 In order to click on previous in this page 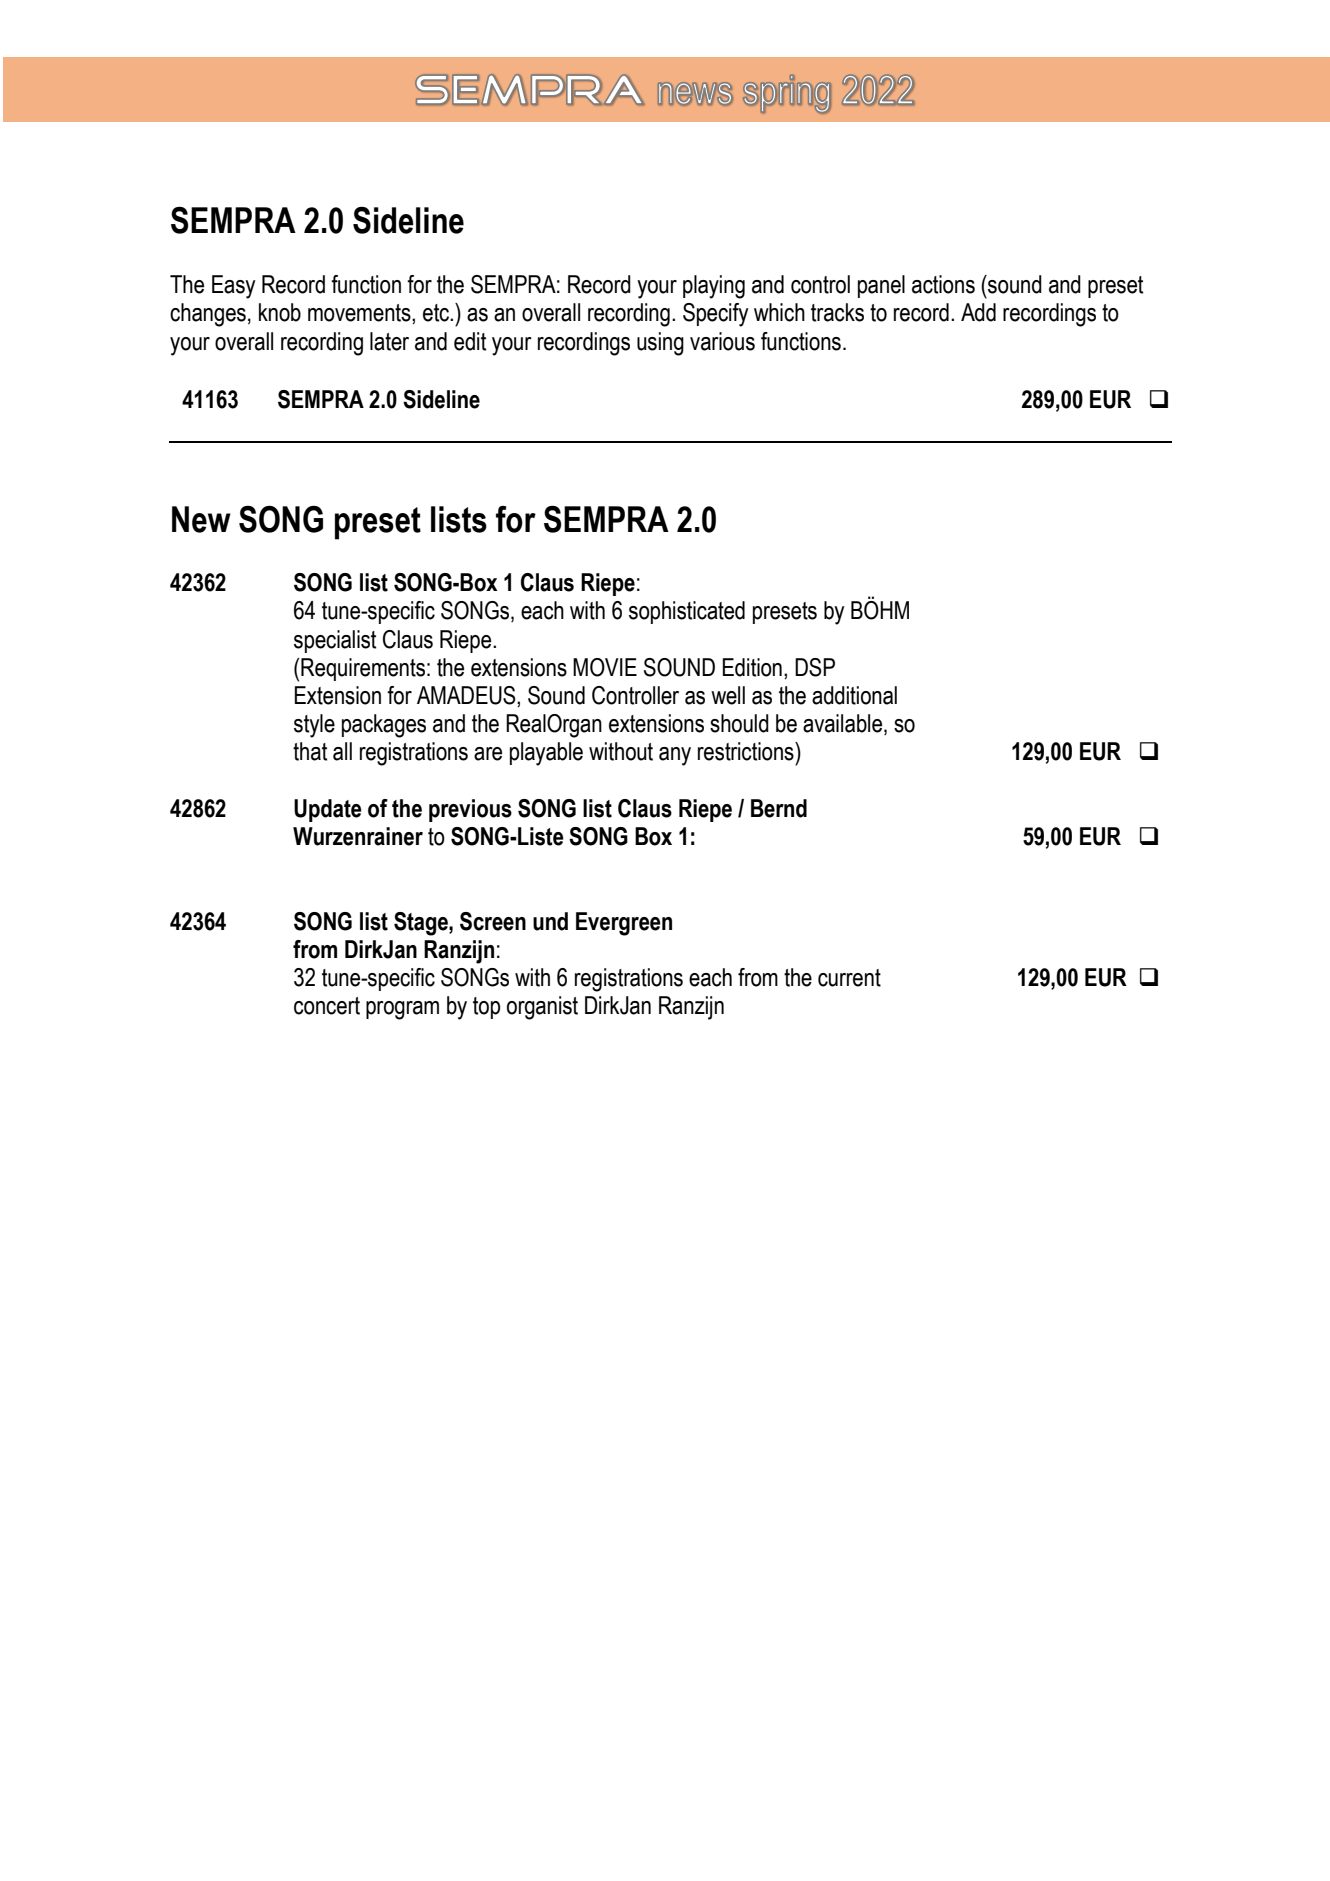, I will do `click(470, 810)`.
